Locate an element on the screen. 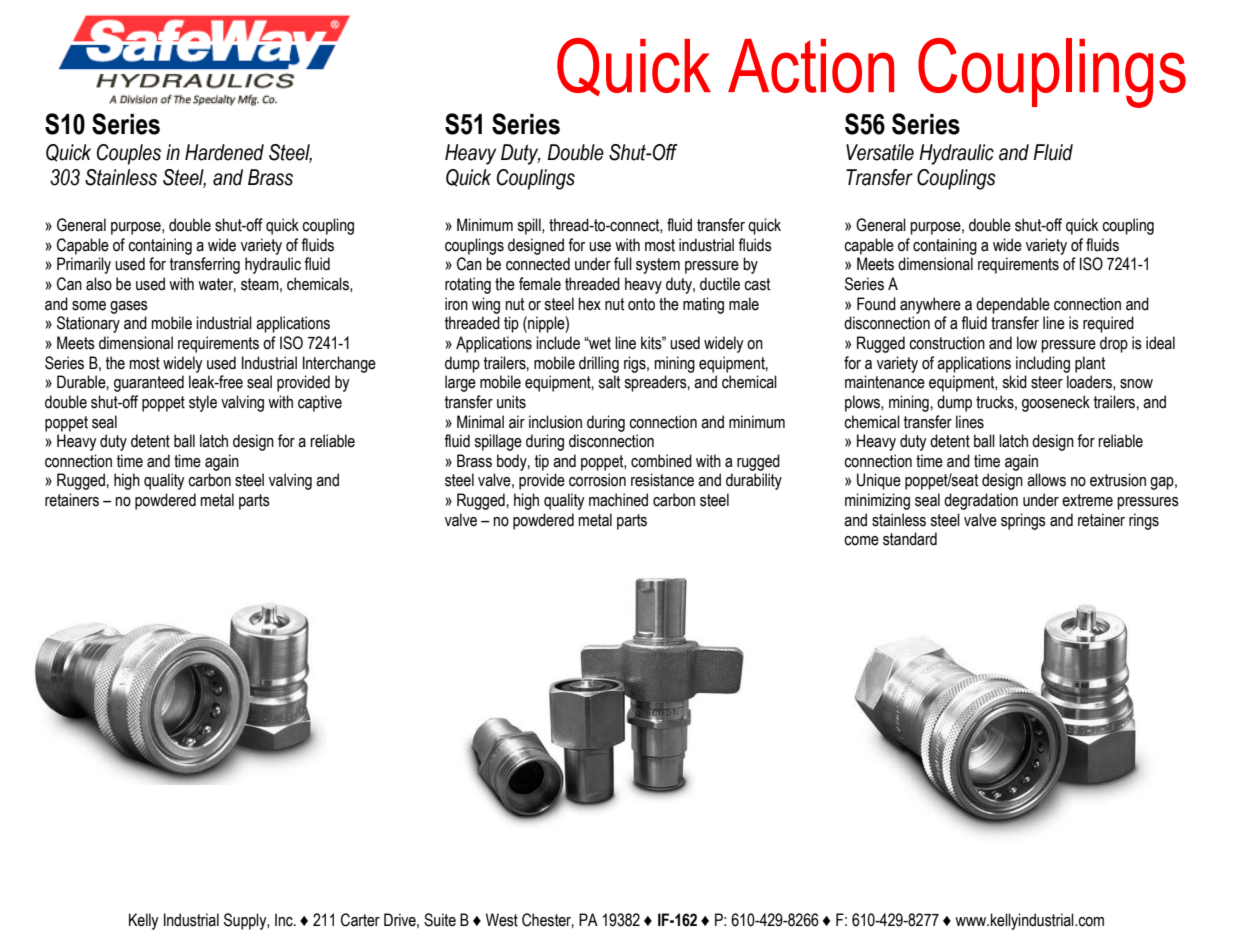  style is located at coordinates (203, 403).
